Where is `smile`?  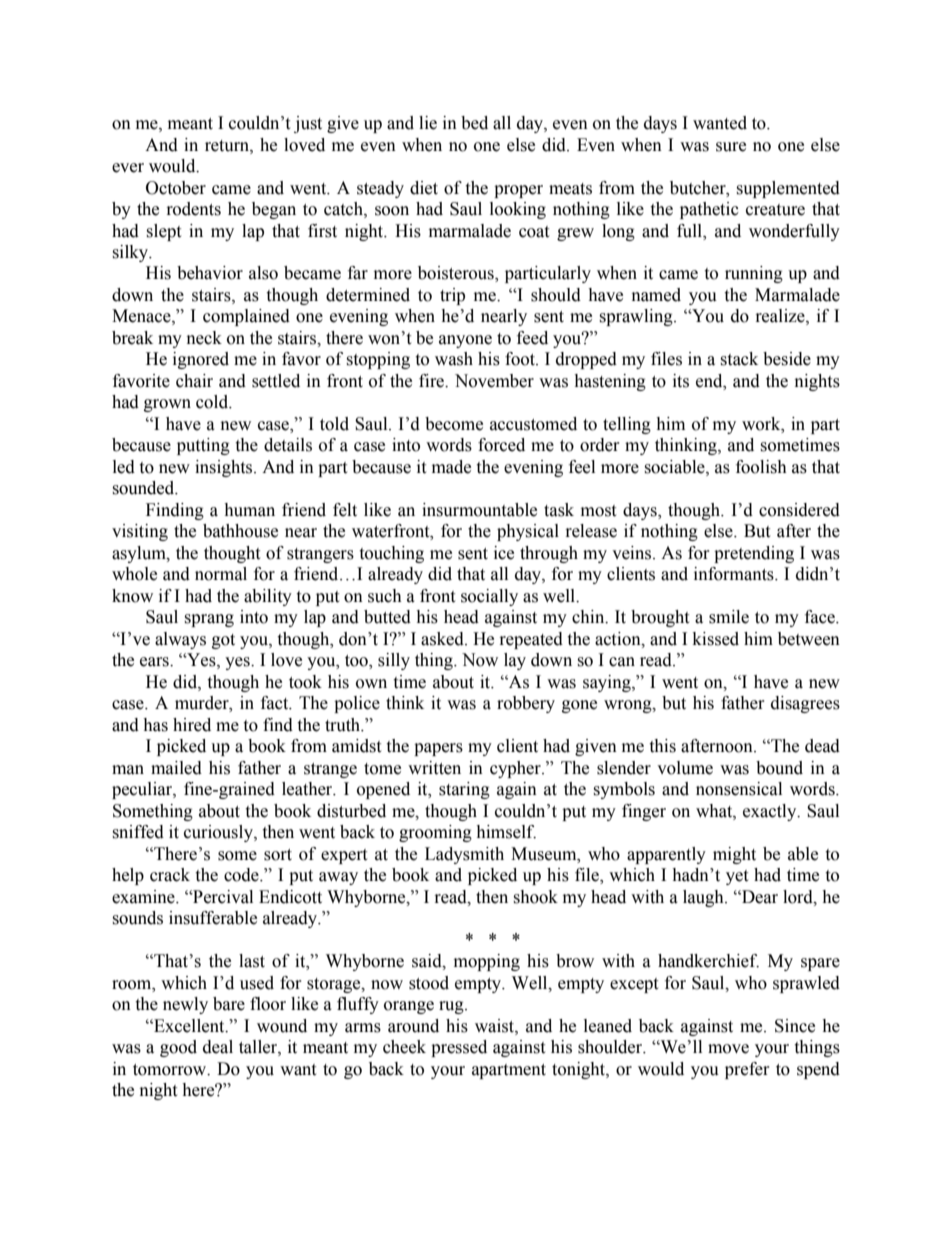 smile is located at coordinates (729, 617).
